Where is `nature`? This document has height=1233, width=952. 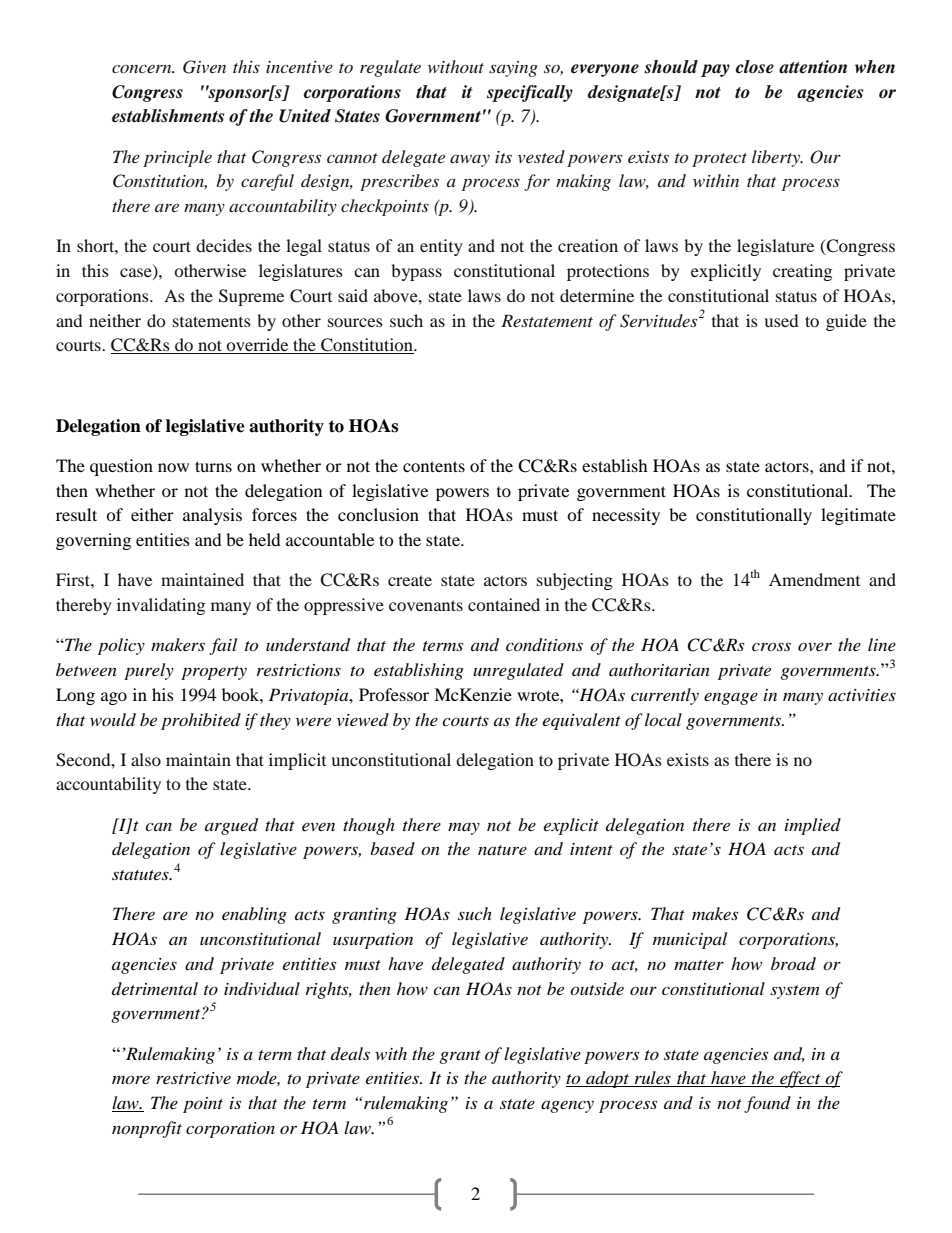 nature is located at coordinates (502, 850).
